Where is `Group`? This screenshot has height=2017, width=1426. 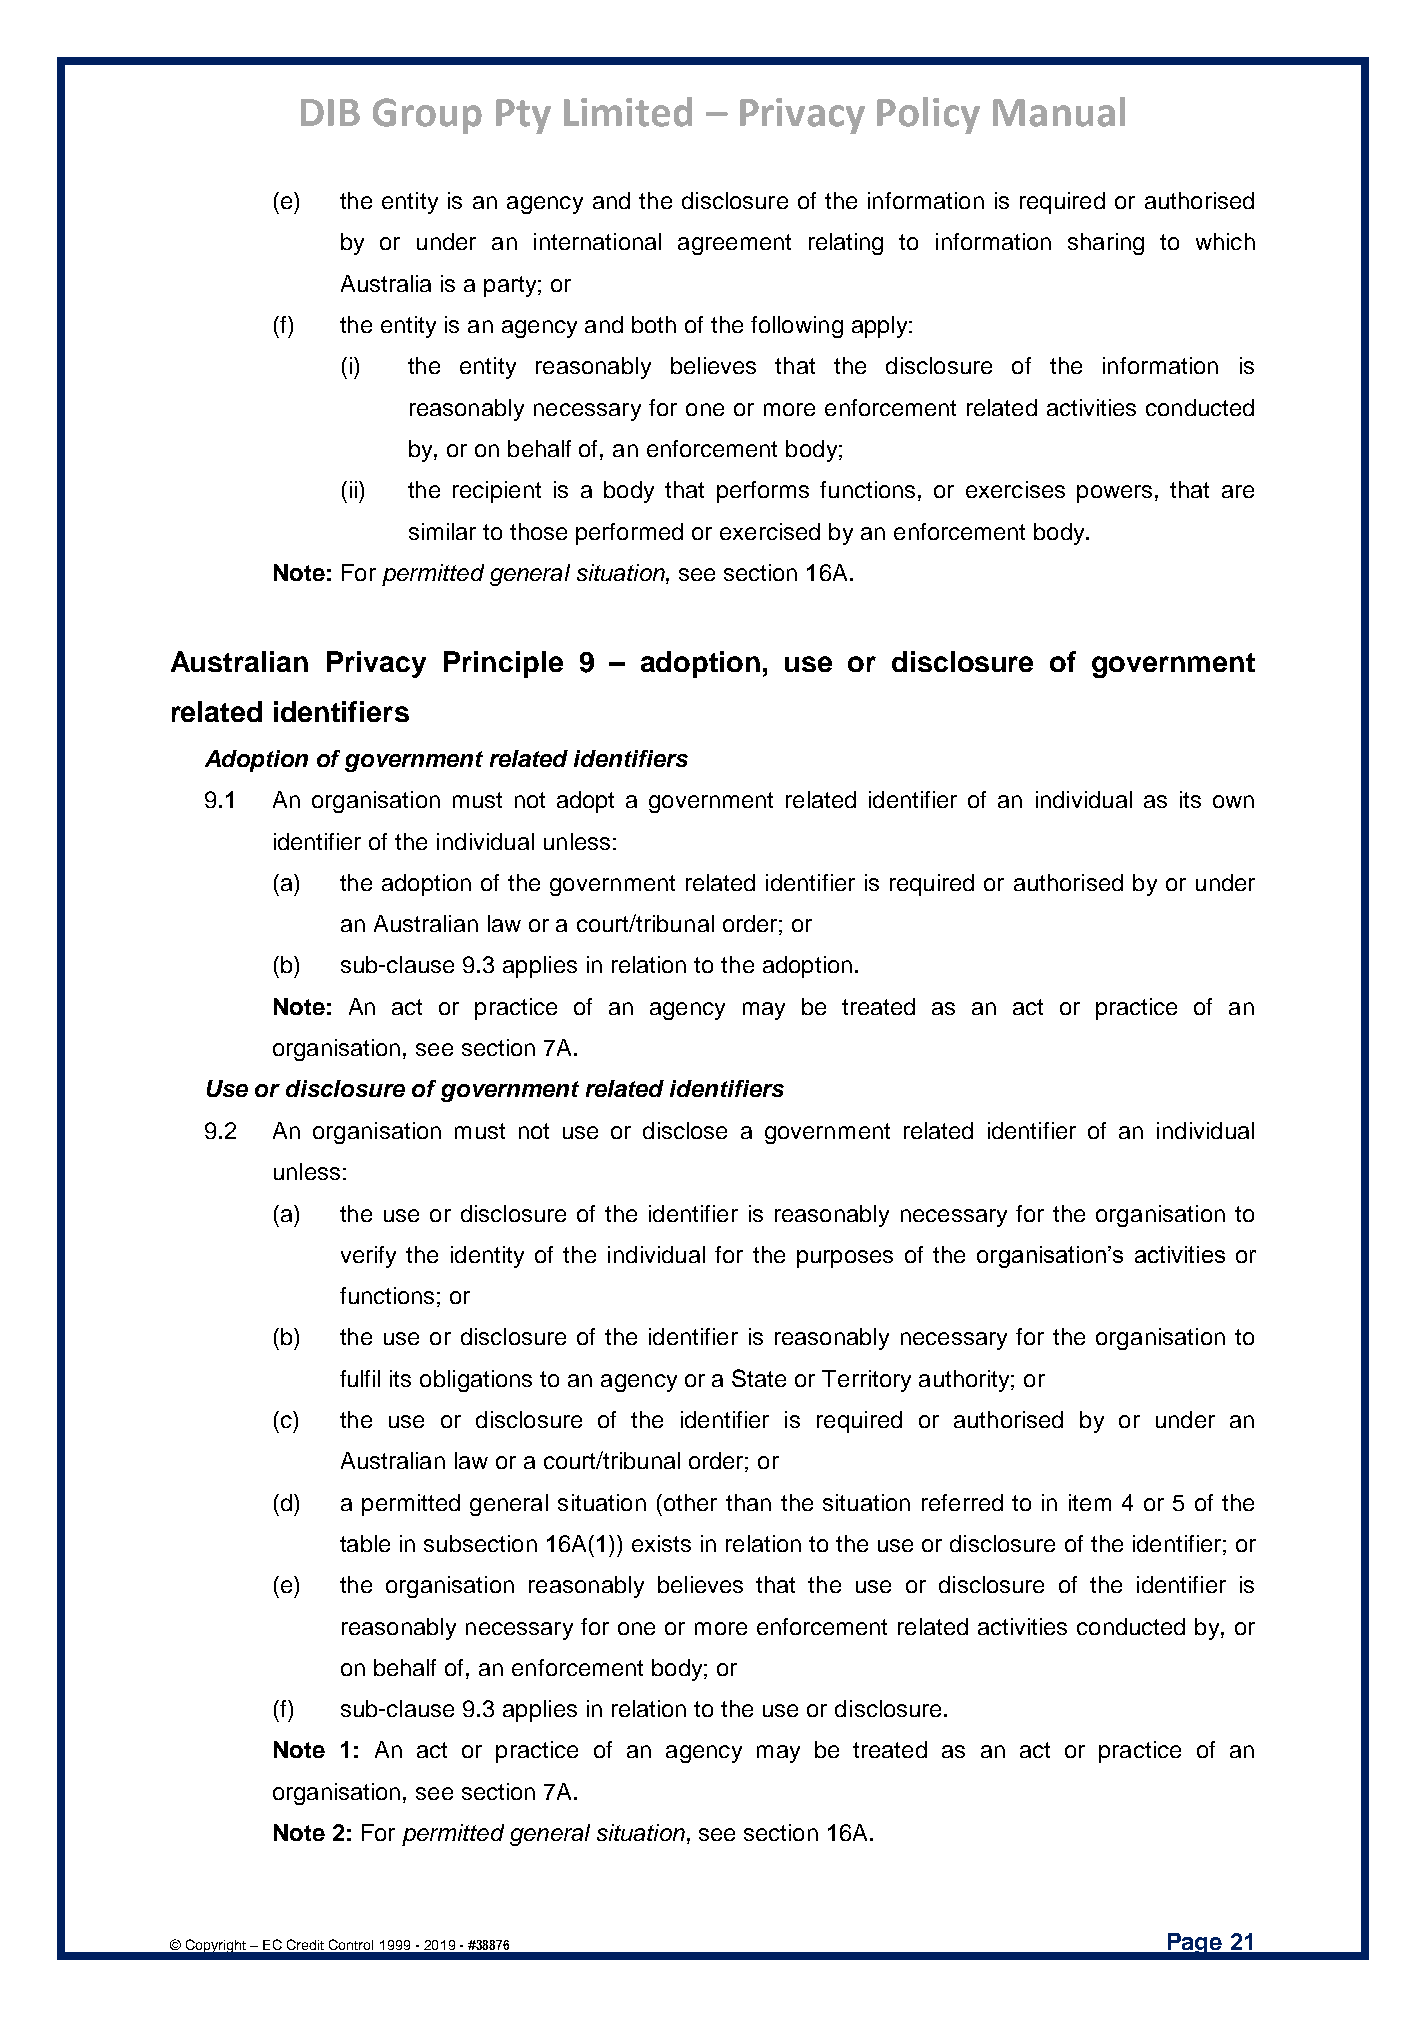
Group is located at coordinates (427, 116).
